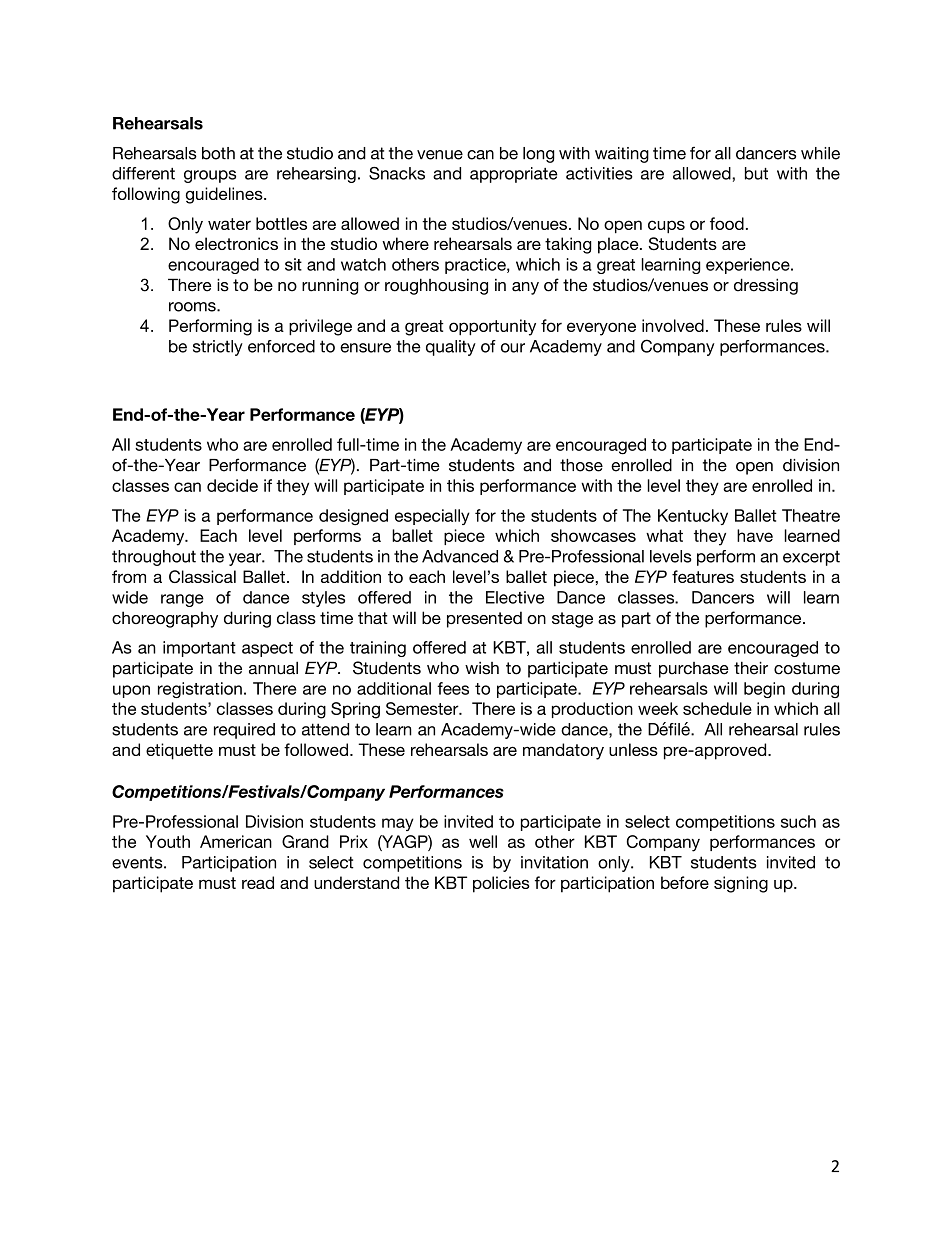 The width and height of the document is (952, 1233). I want to click on but, so click(756, 173).
